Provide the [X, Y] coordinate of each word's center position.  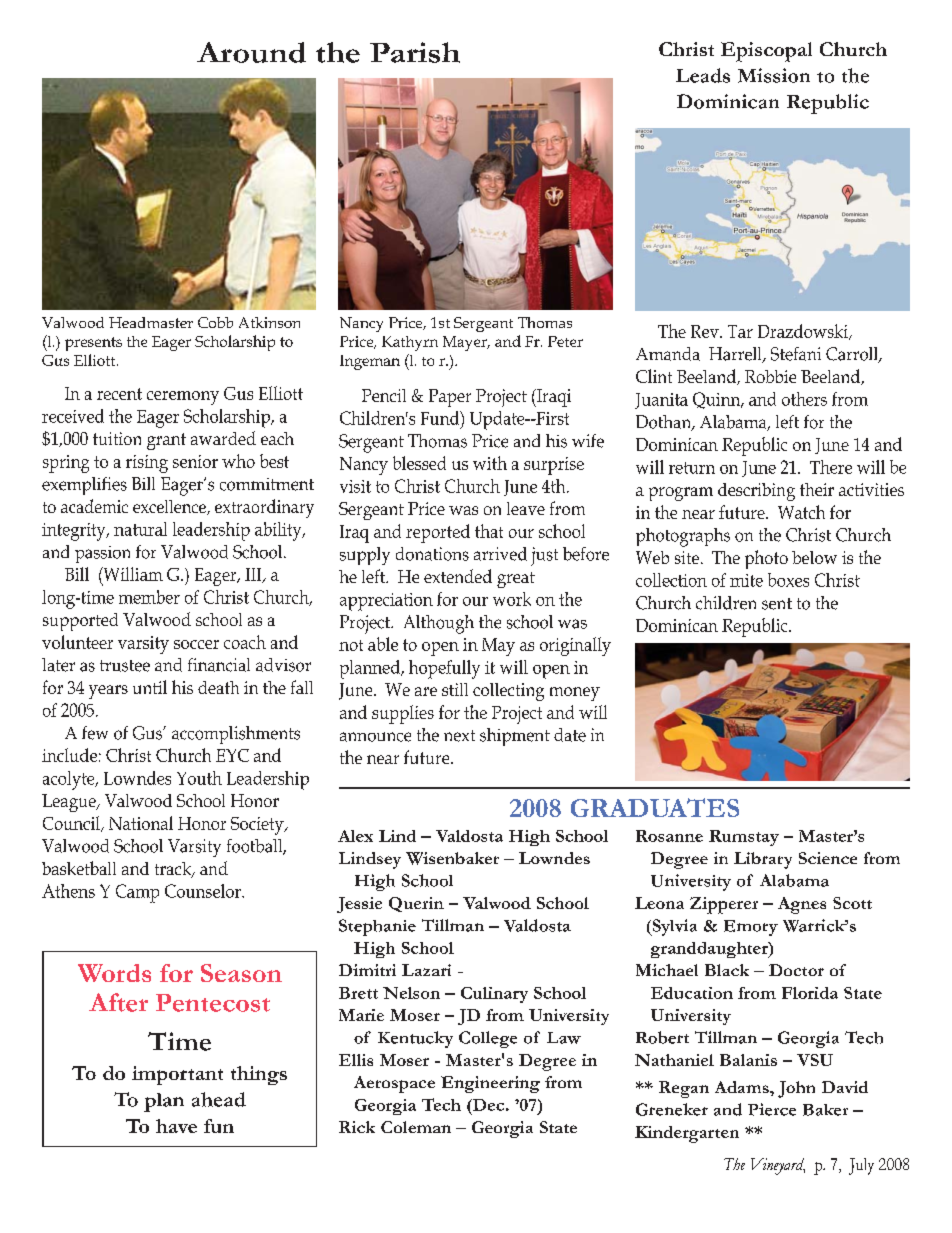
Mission [774, 75]
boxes [788, 580]
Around [251, 52]
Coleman [416, 1127]
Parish [415, 52]
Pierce [772, 1109]
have [176, 1126]
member [149, 597]
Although [439, 624]
